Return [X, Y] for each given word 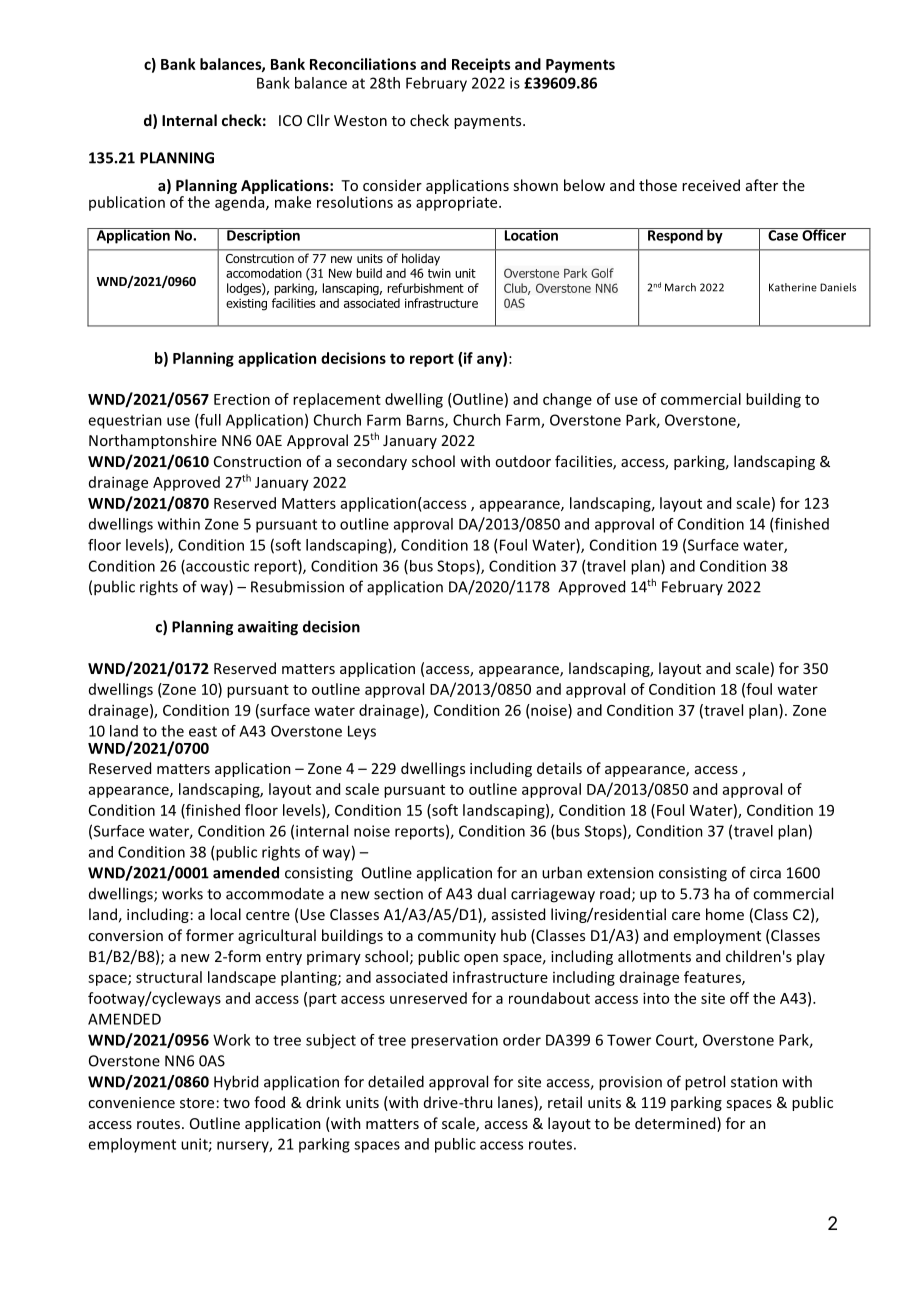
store [197, 1103]
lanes [516, 1103]
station [754, 1082]
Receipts [481, 65]
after [762, 185]
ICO [290, 120]
